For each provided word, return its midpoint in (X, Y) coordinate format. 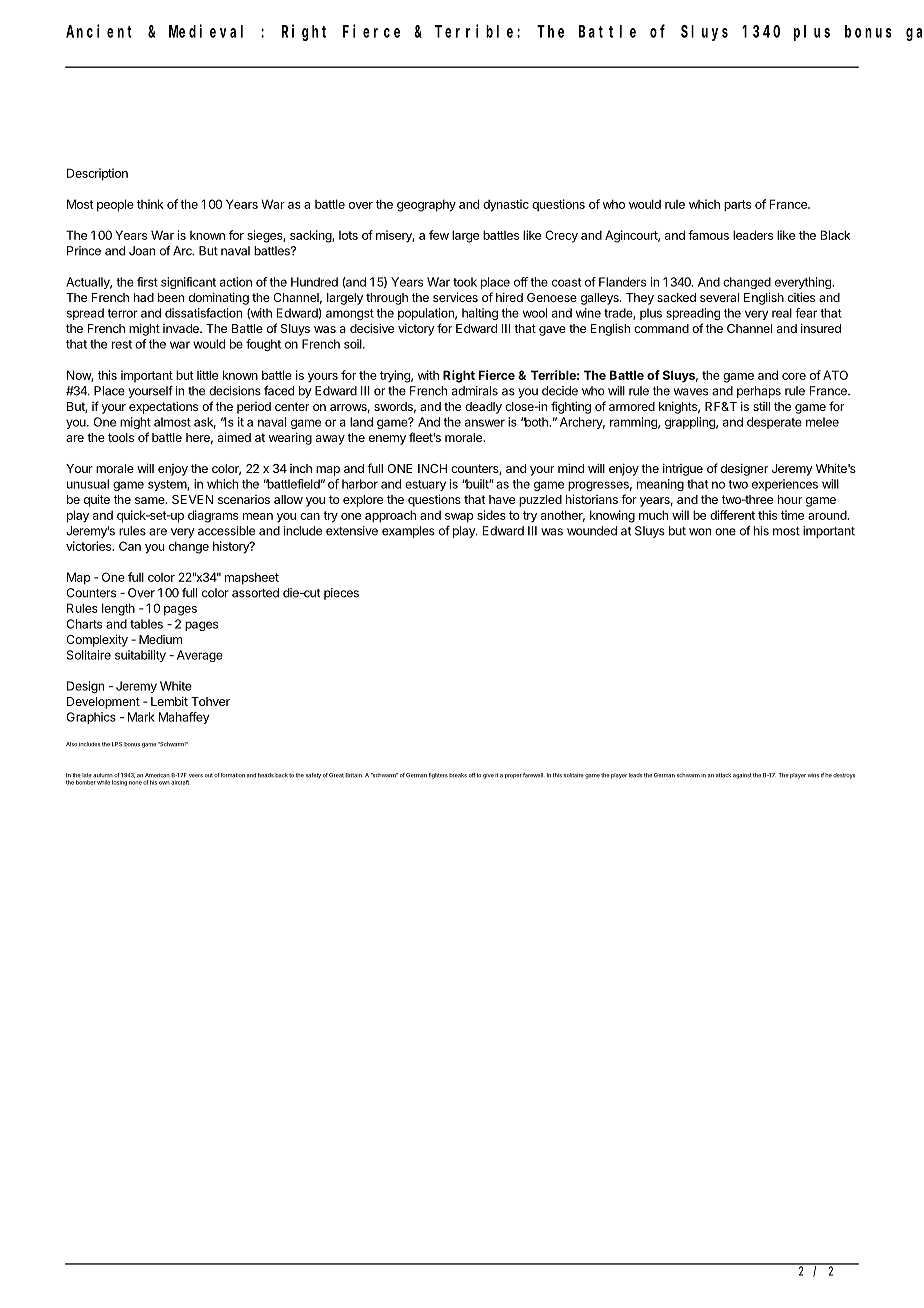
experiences (785, 485)
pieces (341, 594)
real (782, 313)
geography (426, 205)
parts (737, 206)
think (150, 204)
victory (416, 330)
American (157, 775)
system (168, 485)
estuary (425, 485)
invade (182, 328)
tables (146, 624)
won (700, 532)
